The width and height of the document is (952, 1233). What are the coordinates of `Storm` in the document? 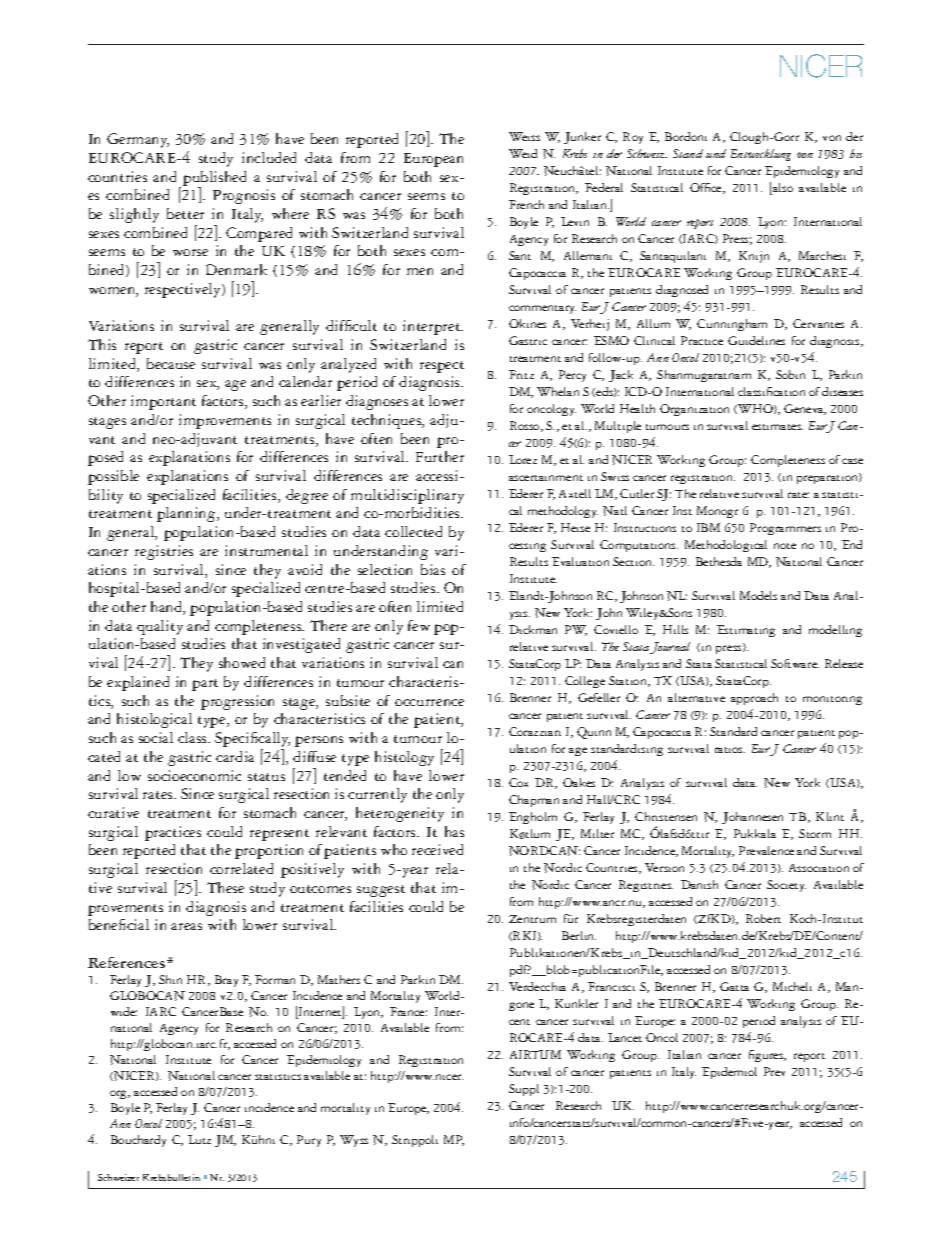 It's located at (815, 833).
